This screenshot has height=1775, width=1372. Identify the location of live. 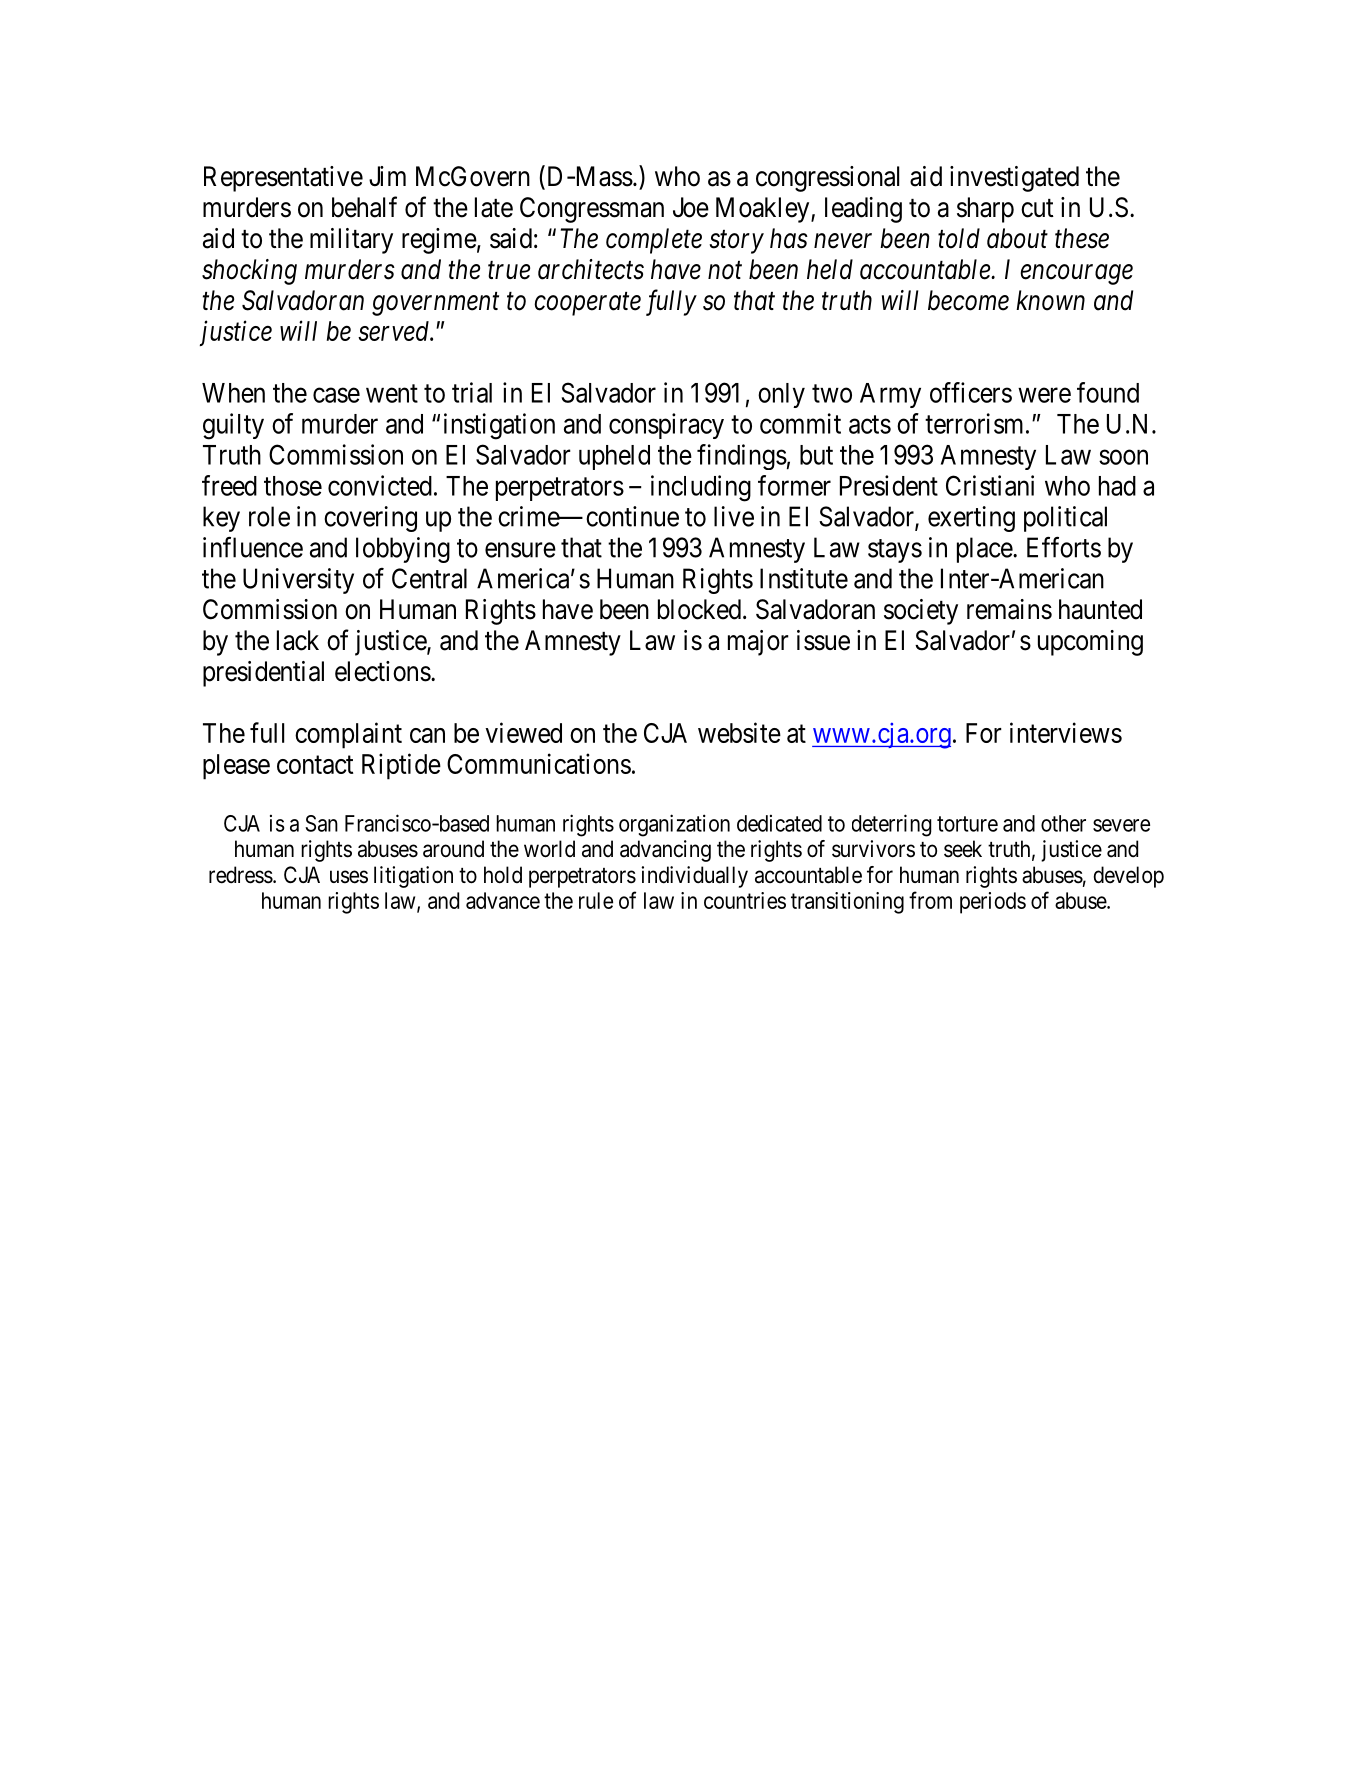
(734, 516).
